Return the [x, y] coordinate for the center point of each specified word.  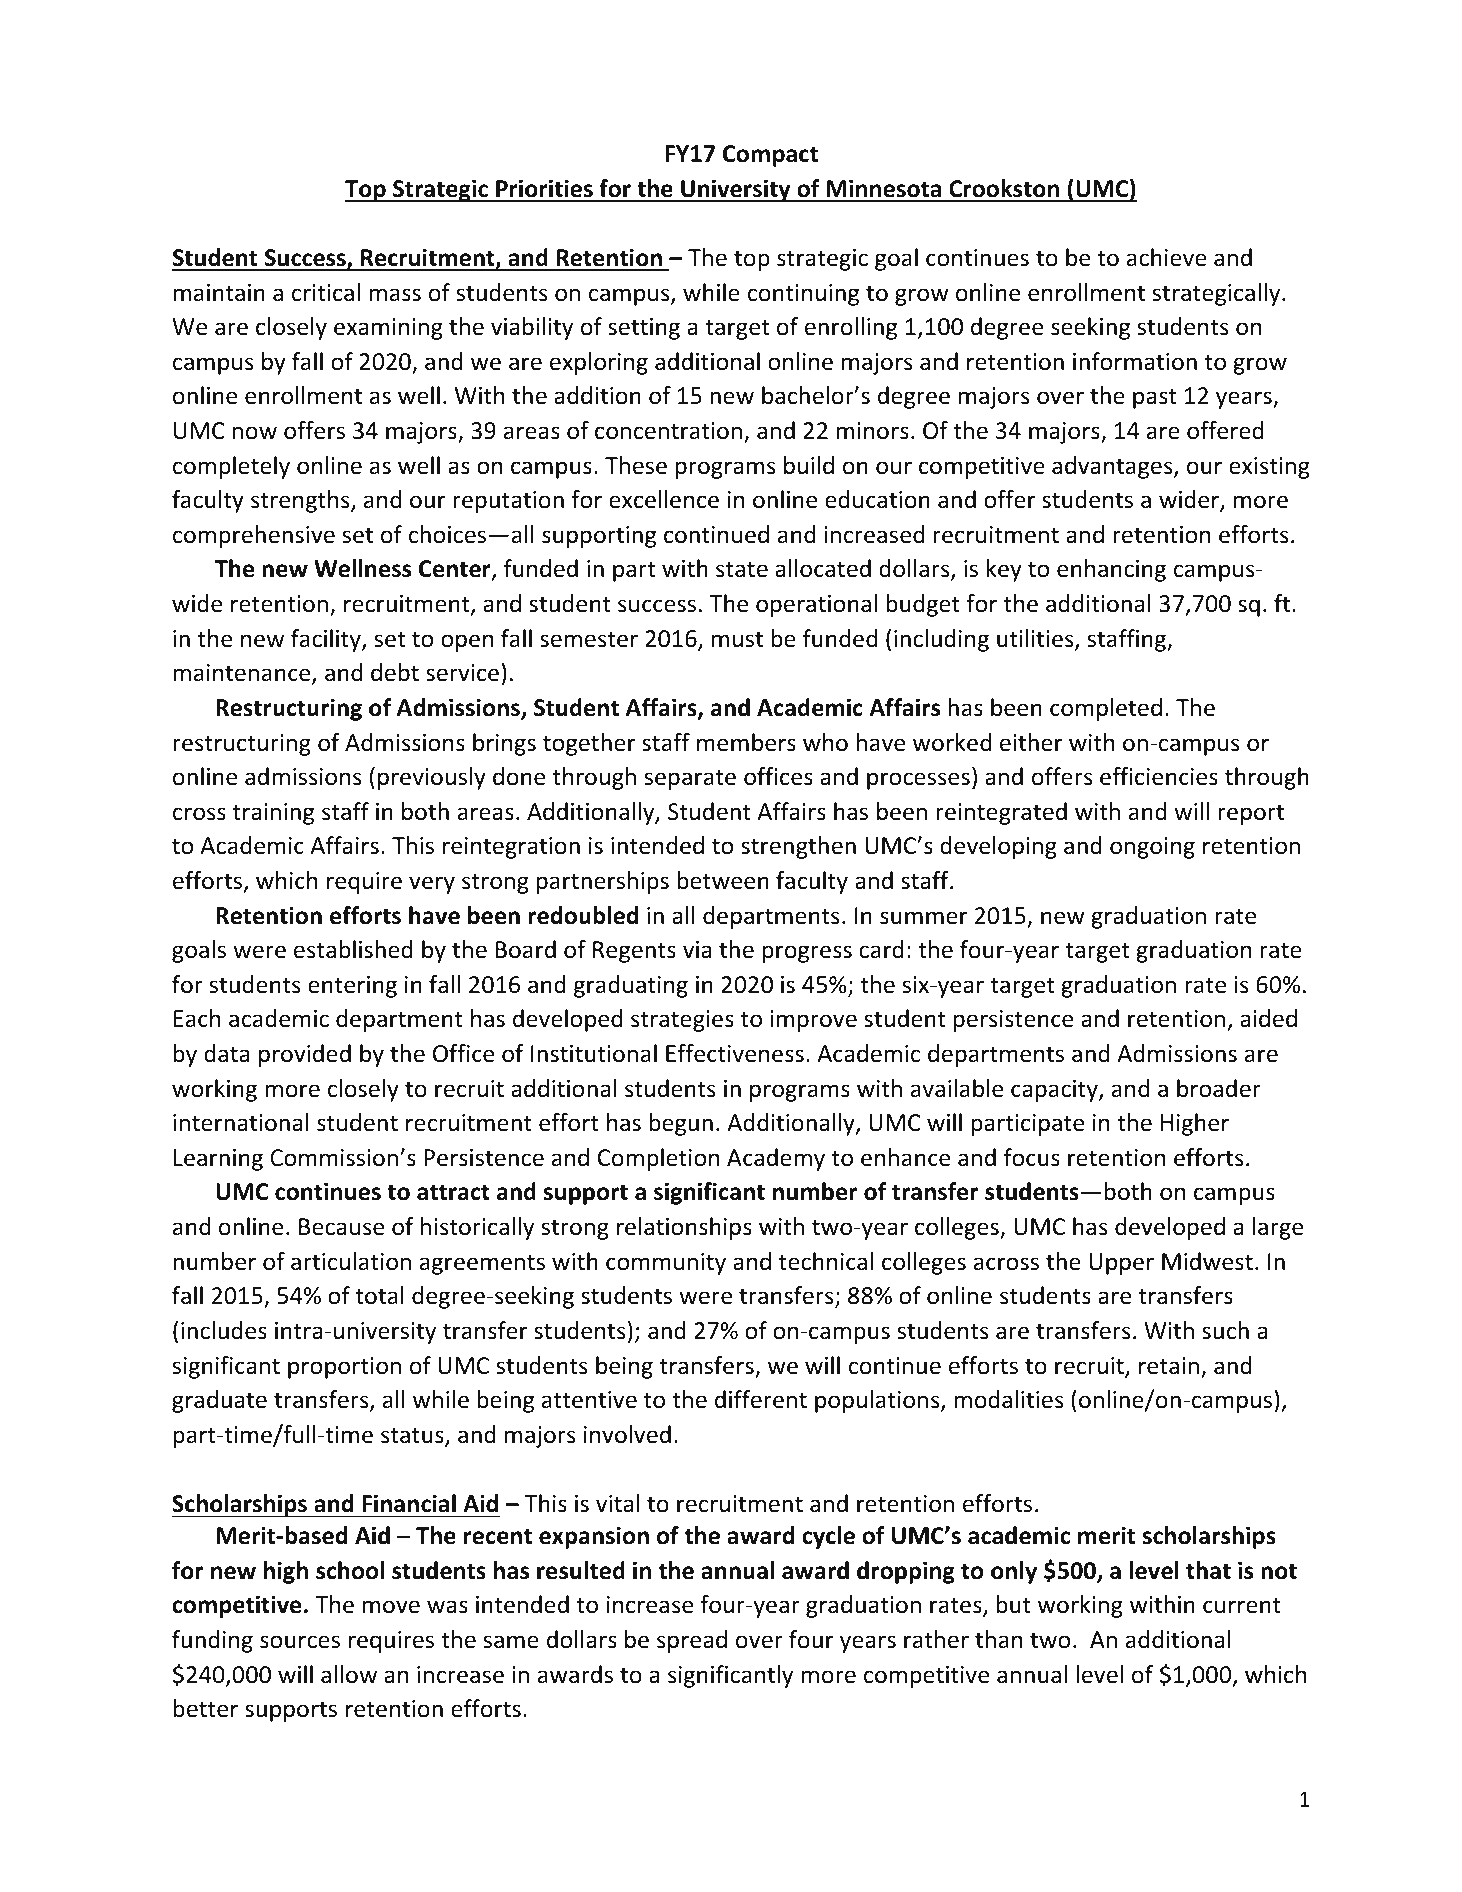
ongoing [1152, 848]
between [723, 880]
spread [692, 1641]
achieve [1167, 257]
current [1241, 1605]
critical [326, 292]
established [353, 949]
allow [349, 1674]
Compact [770, 156]
